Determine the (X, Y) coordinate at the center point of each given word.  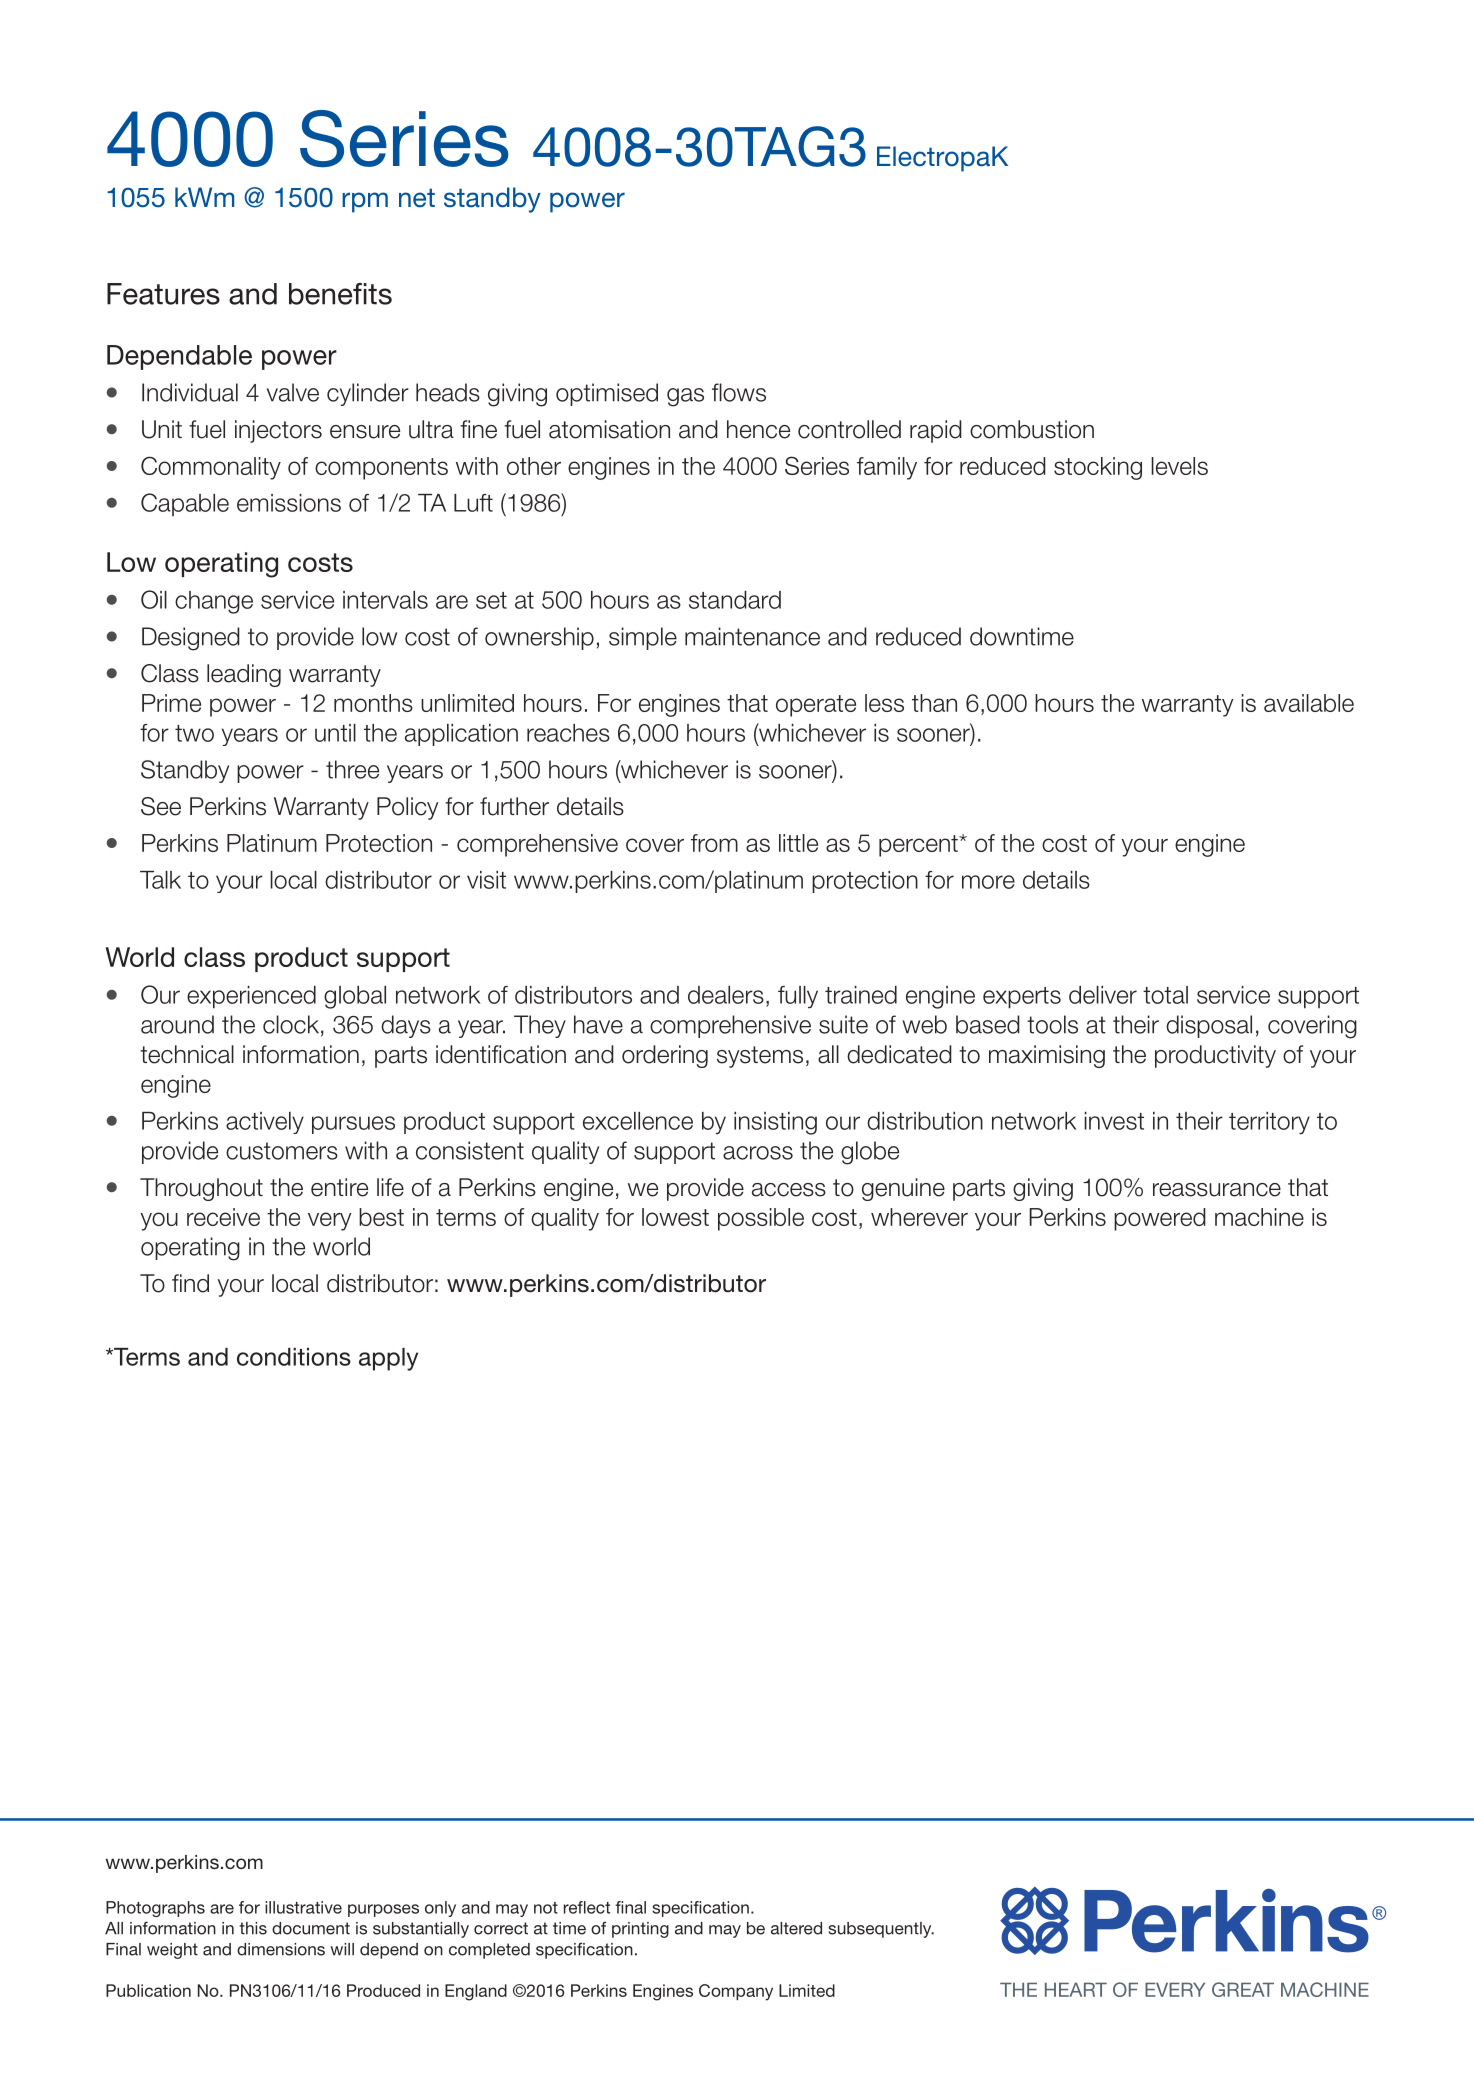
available (1309, 703)
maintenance (752, 636)
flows (739, 392)
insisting (775, 1123)
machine (1259, 1217)
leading (244, 675)
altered (796, 1928)
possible (761, 1219)
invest (1114, 1121)
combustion (1032, 429)
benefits (340, 294)
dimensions (281, 1949)
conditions (294, 1357)
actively (265, 1123)
